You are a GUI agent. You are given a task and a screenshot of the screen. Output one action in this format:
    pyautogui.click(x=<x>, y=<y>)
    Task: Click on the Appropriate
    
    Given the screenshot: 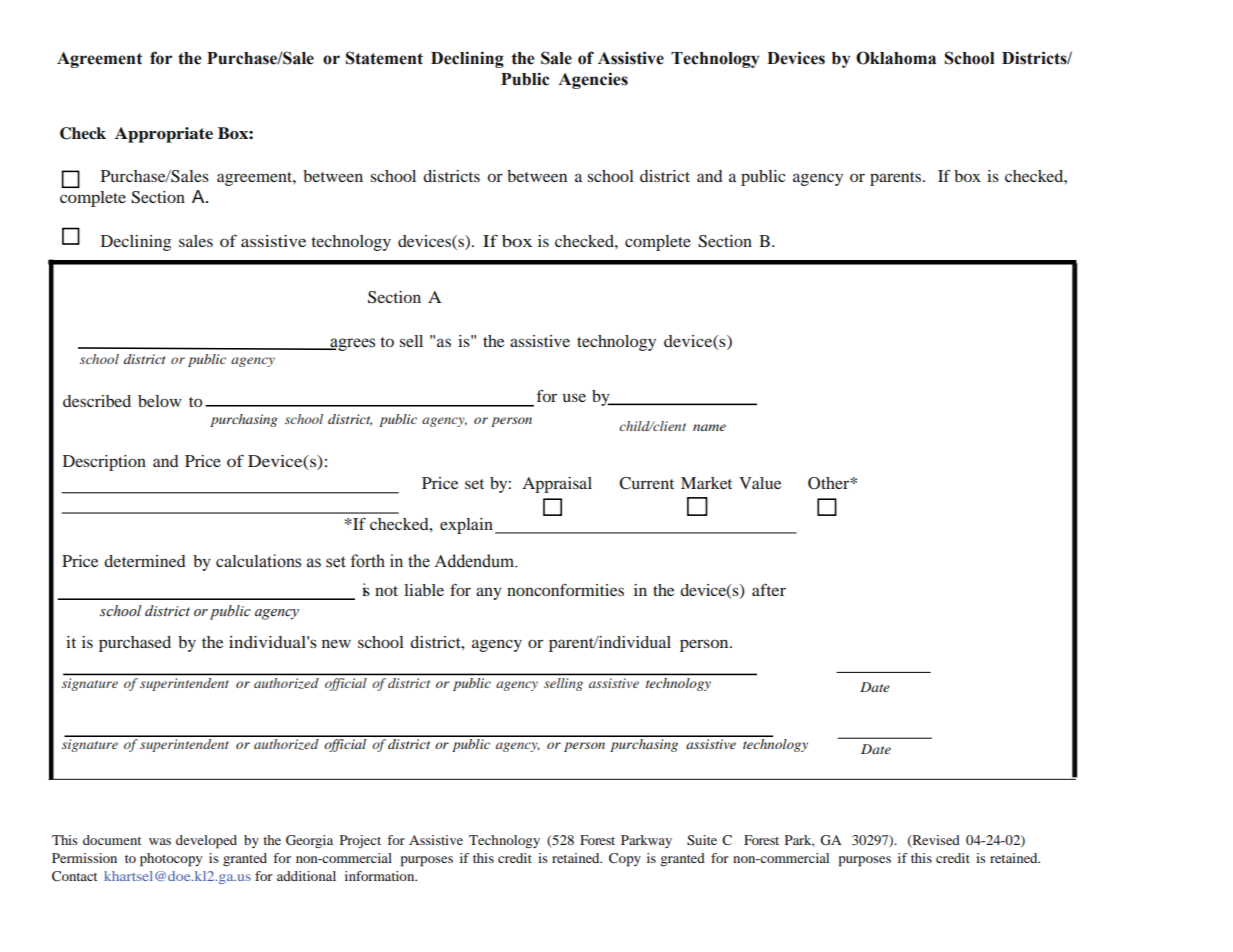 What is the action you would take?
    pyautogui.click(x=164, y=135)
